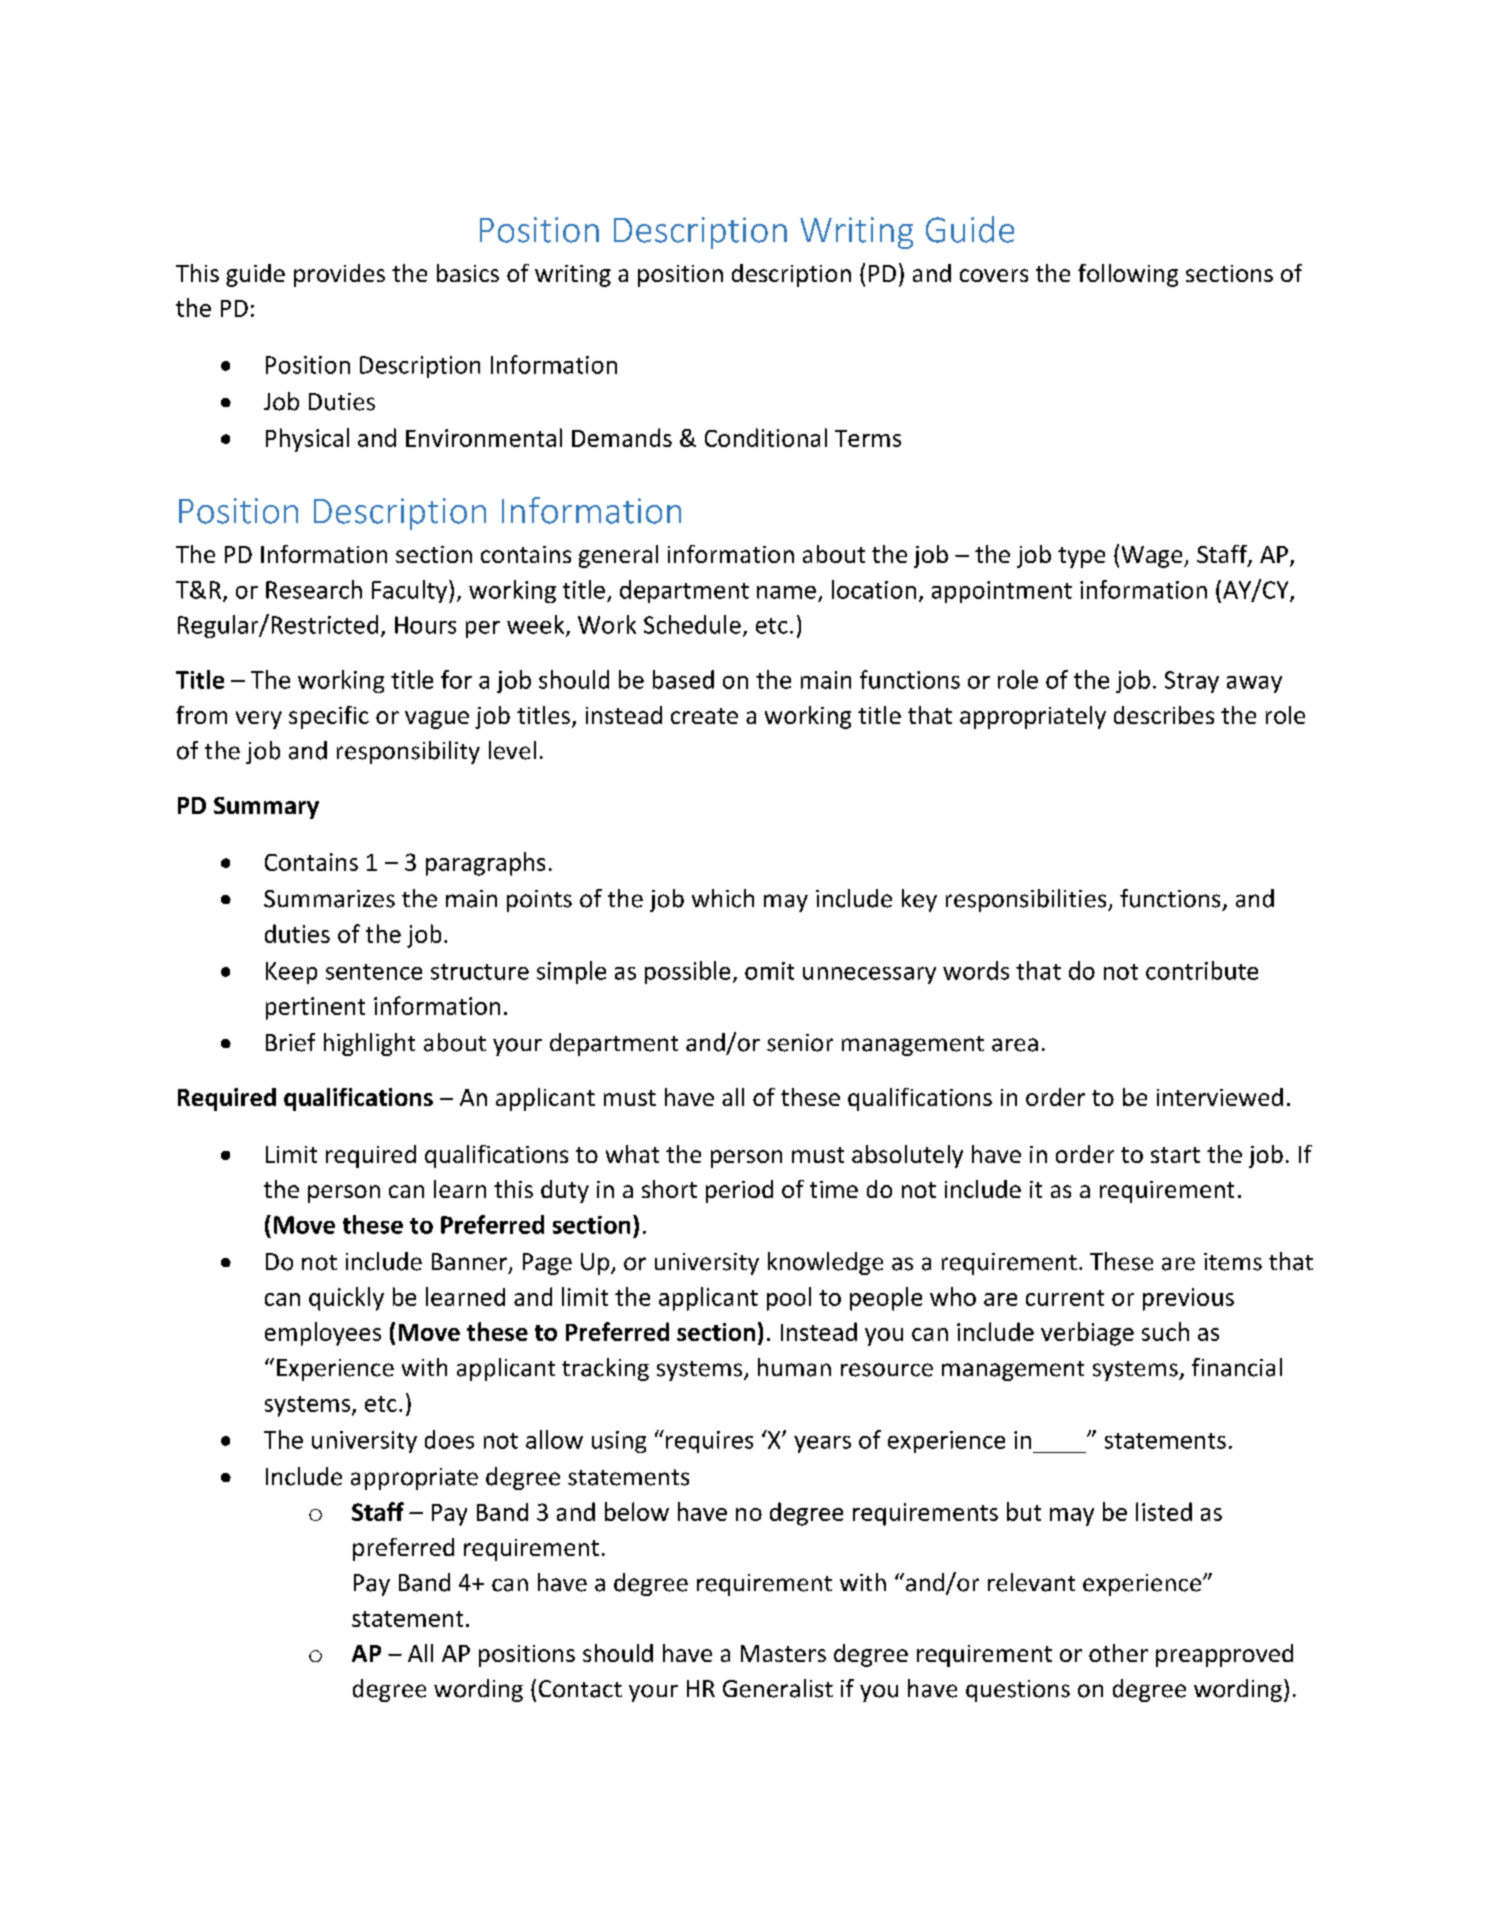  What do you see at coordinates (1175, 1155) in the document?
I see `start` at bounding box center [1175, 1155].
